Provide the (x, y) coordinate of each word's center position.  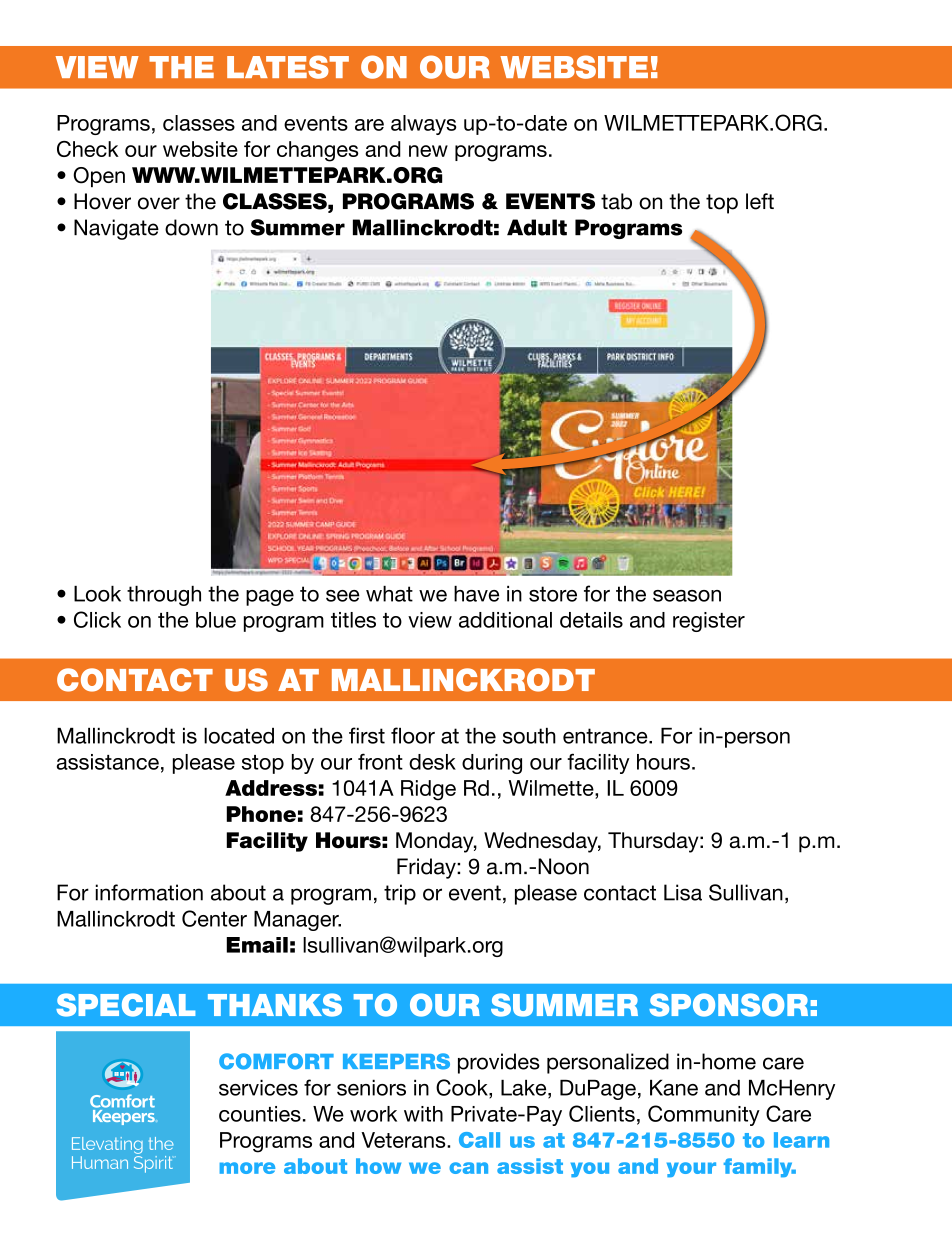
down (191, 227)
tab (616, 201)
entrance (606, 736)
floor (413, 735)
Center (214, 918)
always (424, 125)
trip (400, 894)
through (164, 596)
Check (88, 149)
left (760, 201)
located (239, 736)
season (687, 596)
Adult (537, 227)
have (476, 594)
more (247, 1168)
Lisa (683, 892)
